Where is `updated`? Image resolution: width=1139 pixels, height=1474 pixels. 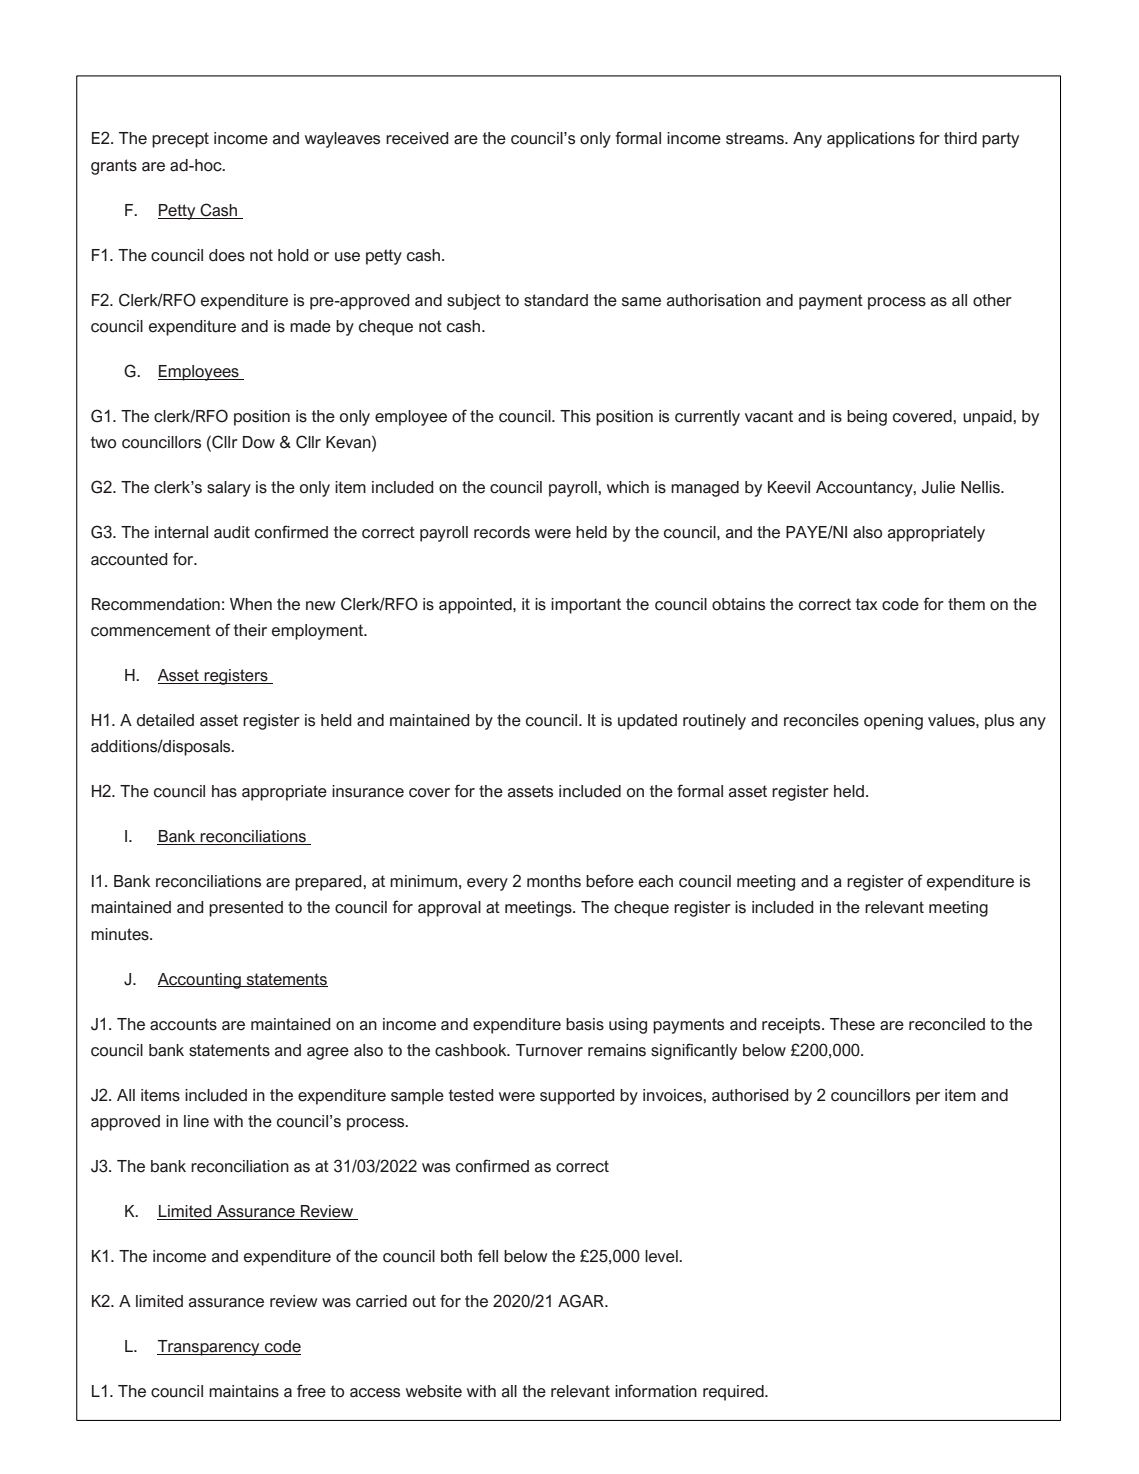
updated is located at coordinates (647, 722).
